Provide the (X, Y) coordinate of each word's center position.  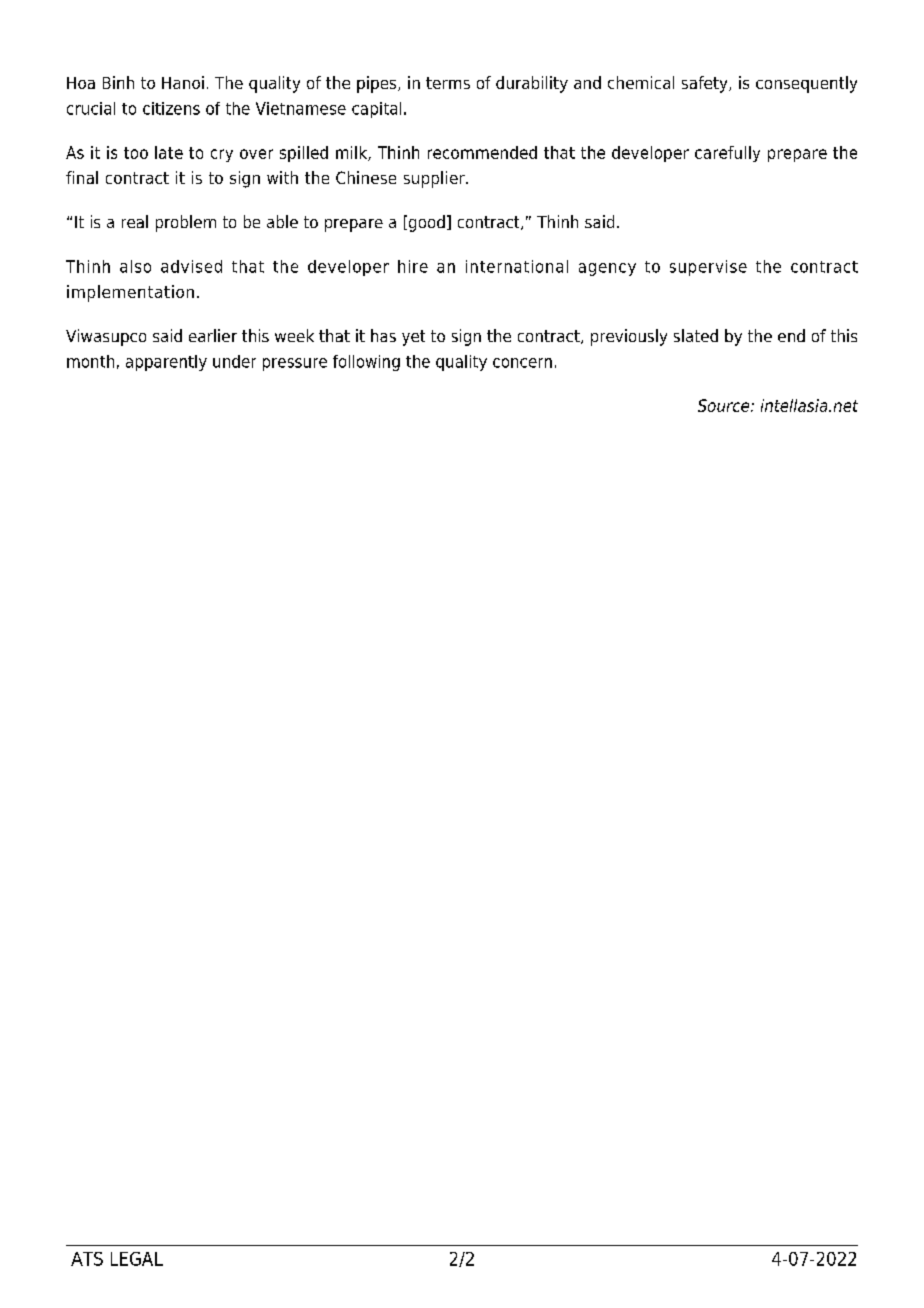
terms (448, 83)
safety (706, 84)
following (366, 363)
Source (725, 405)
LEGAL (137, 1259)
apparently (166, 363)
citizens (171, 108)
